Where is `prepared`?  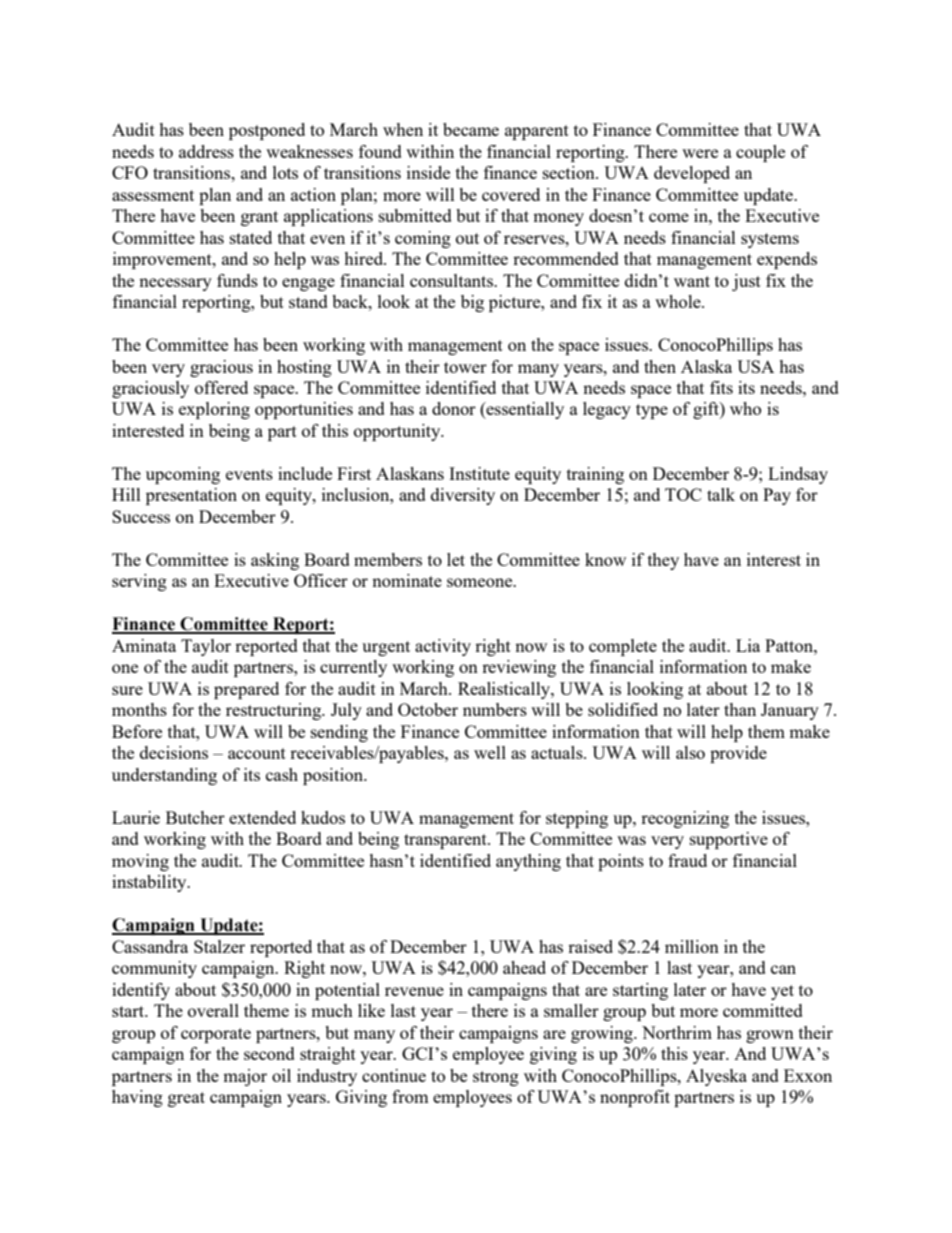 prepared is located at coordinates (246, 690).
